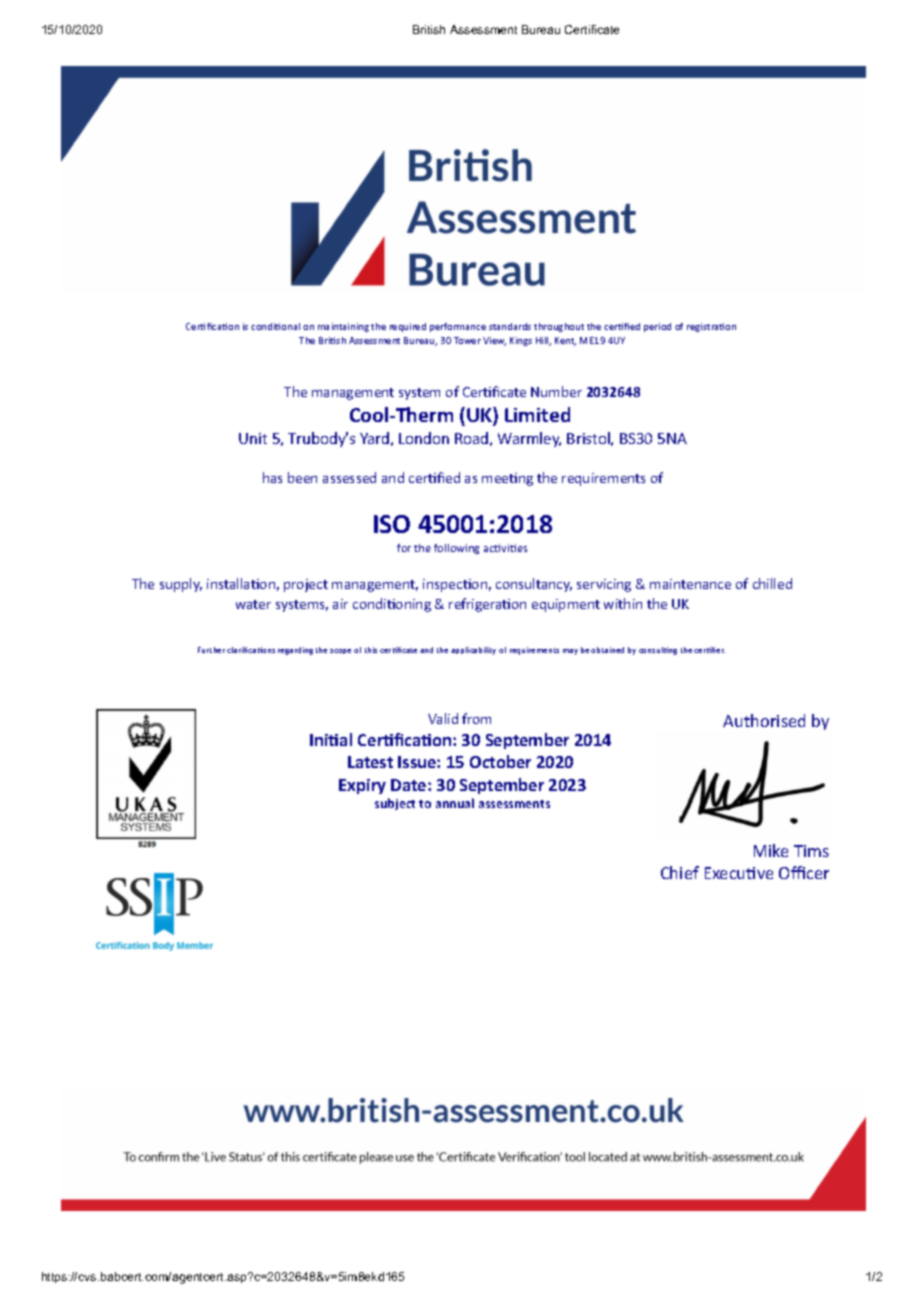 This screenshot has height=1308, width=924. Describe the element at coordinates (253, 604) in the screenshot. I see `water` at that location.
